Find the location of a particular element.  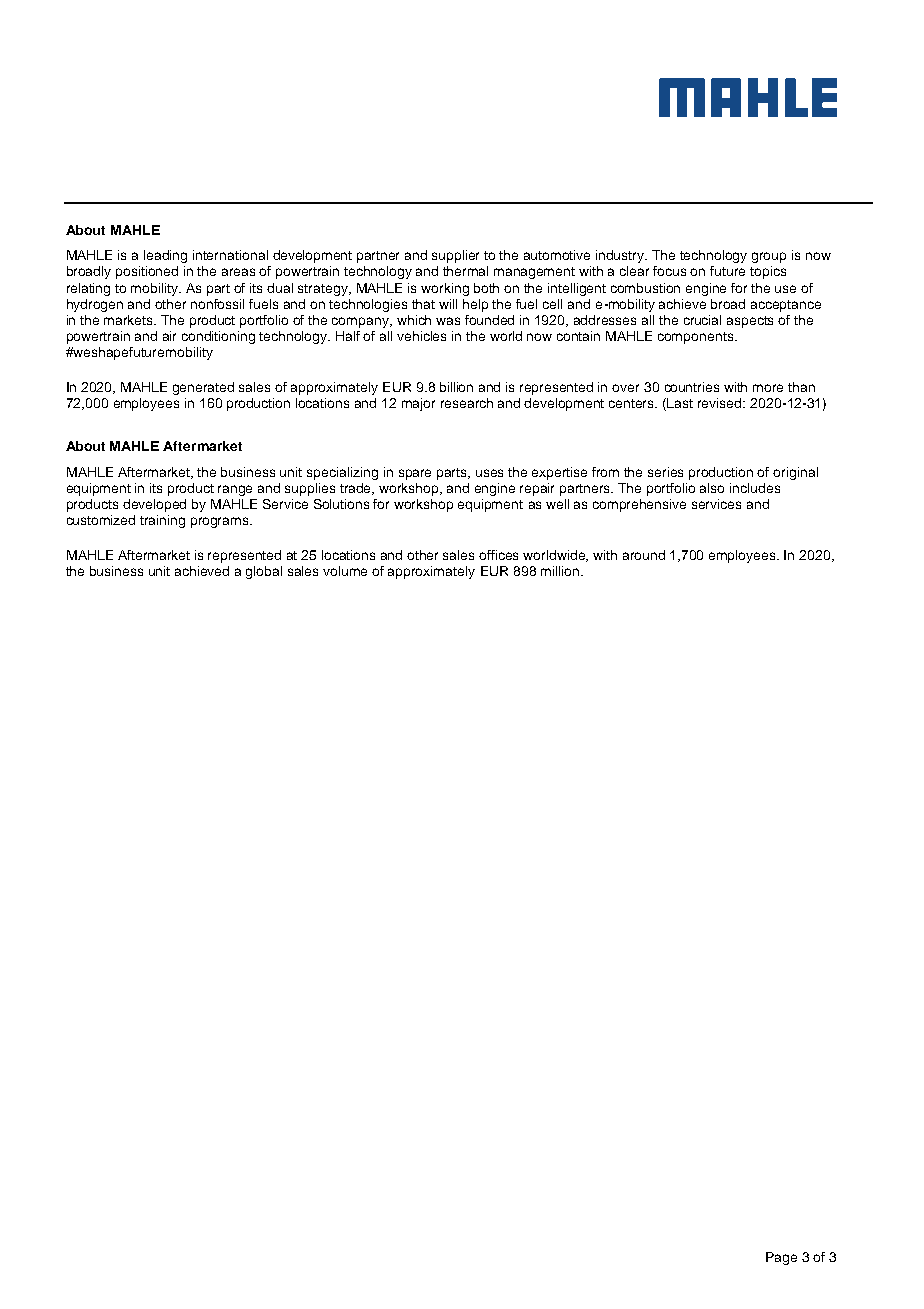

global is located at coordinates (264, 572).
